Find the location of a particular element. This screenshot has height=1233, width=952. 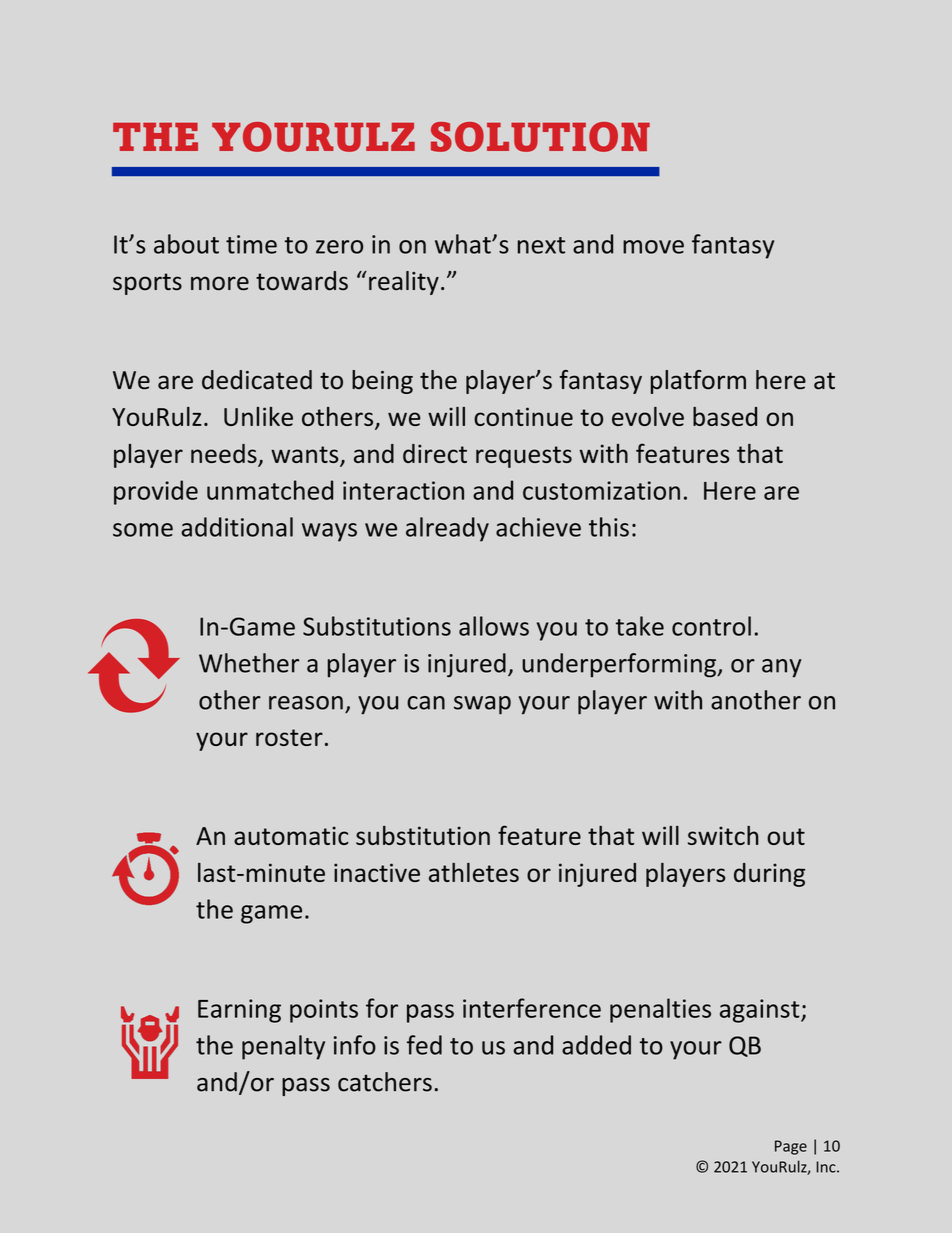

based is located at coordinates (725, 416).
